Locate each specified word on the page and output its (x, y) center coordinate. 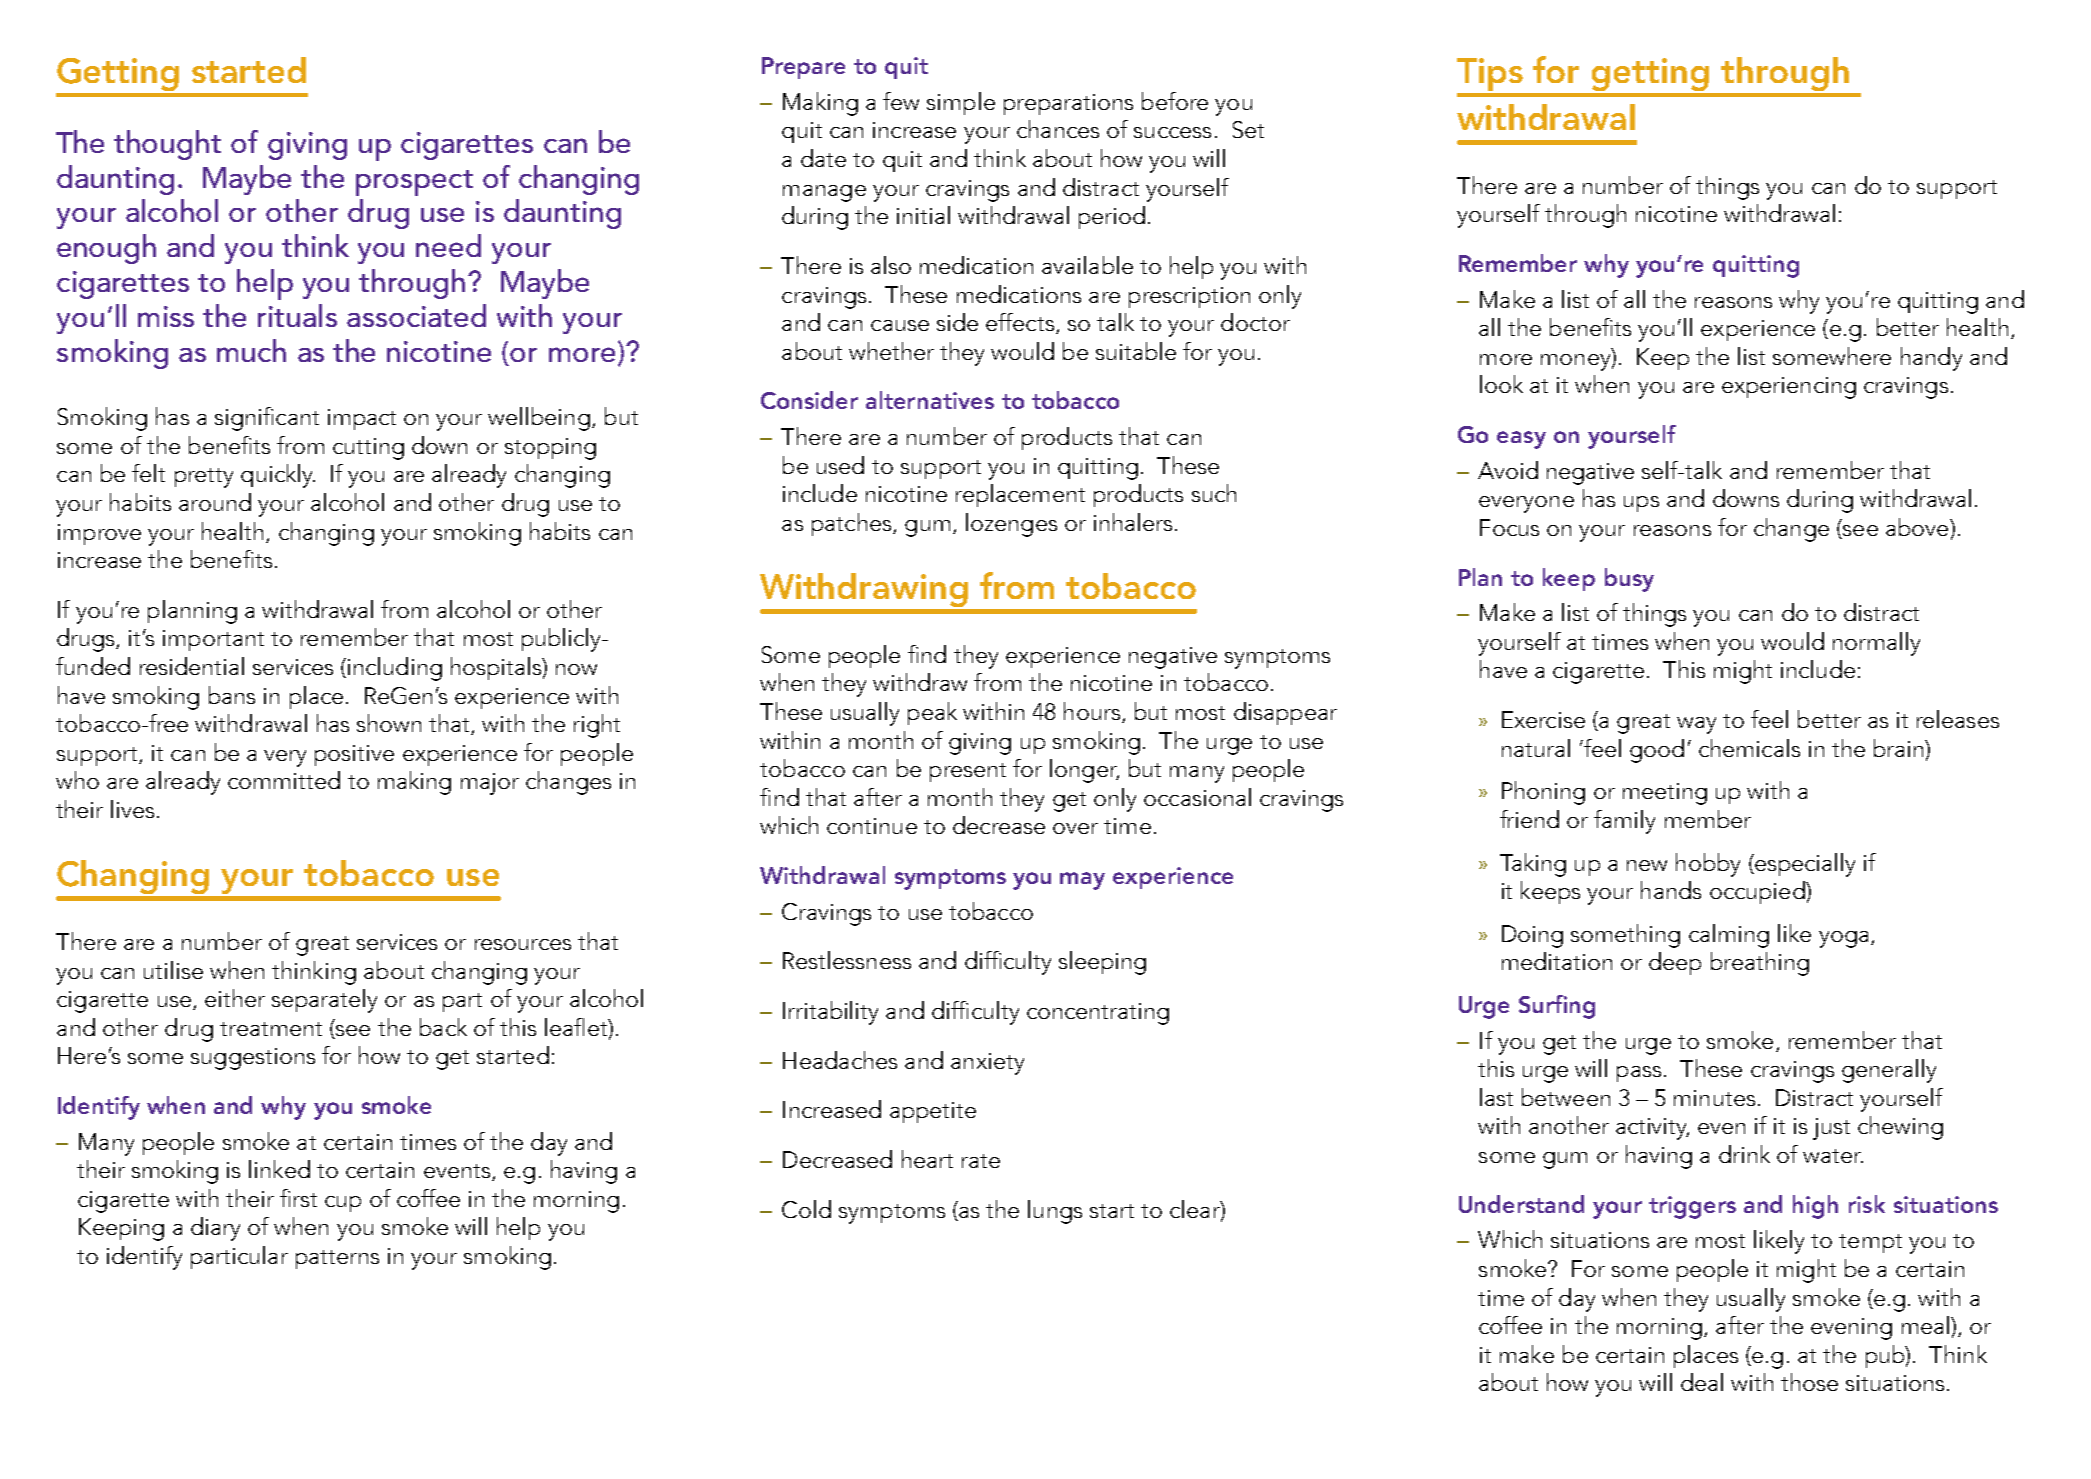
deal (1702, 1382)
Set (1248, 129)
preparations (1068, 104)
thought (167, 145)
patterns (337, 1259)
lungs (1055, 1212)
